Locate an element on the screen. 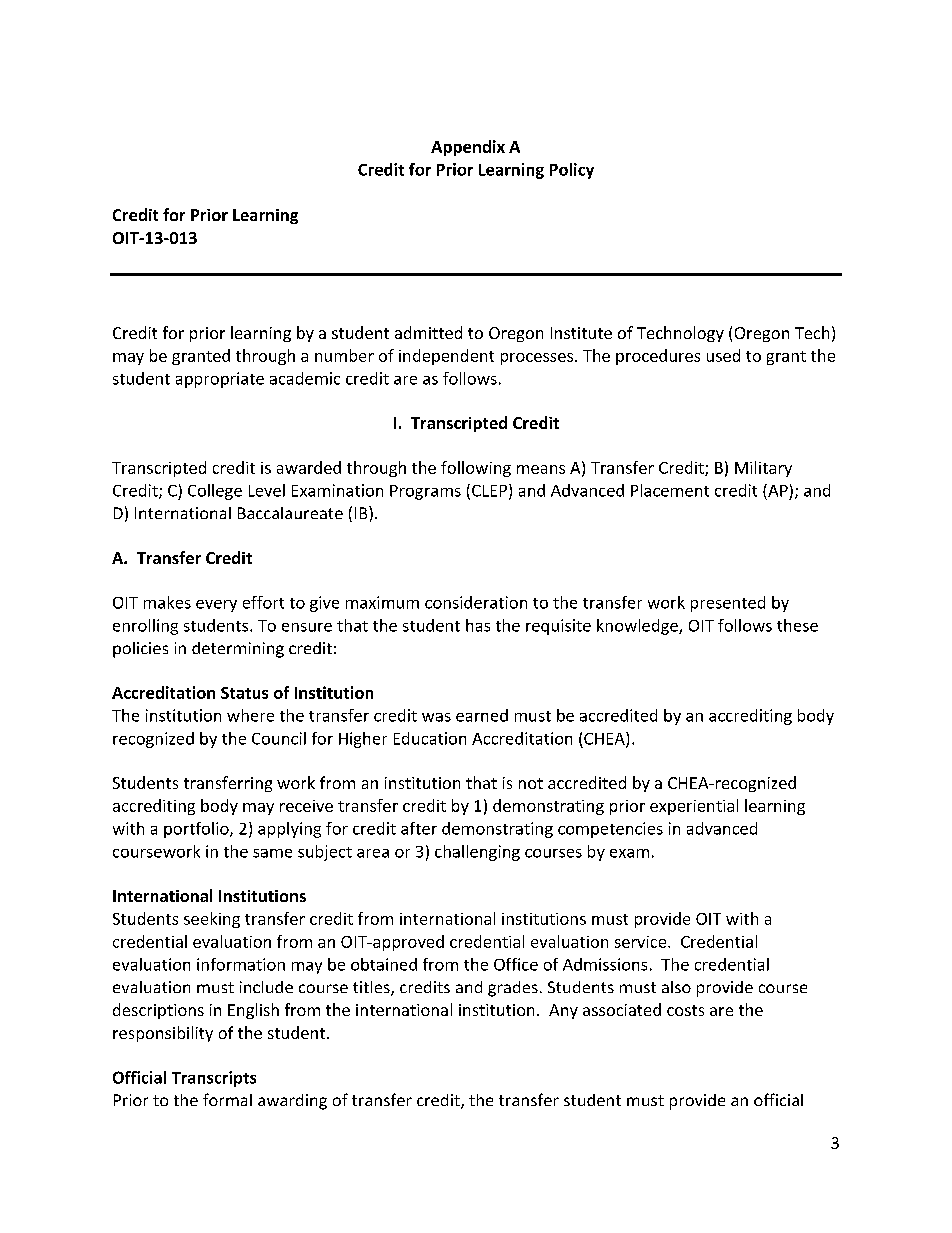  used is located at coordinates (723, 355).
